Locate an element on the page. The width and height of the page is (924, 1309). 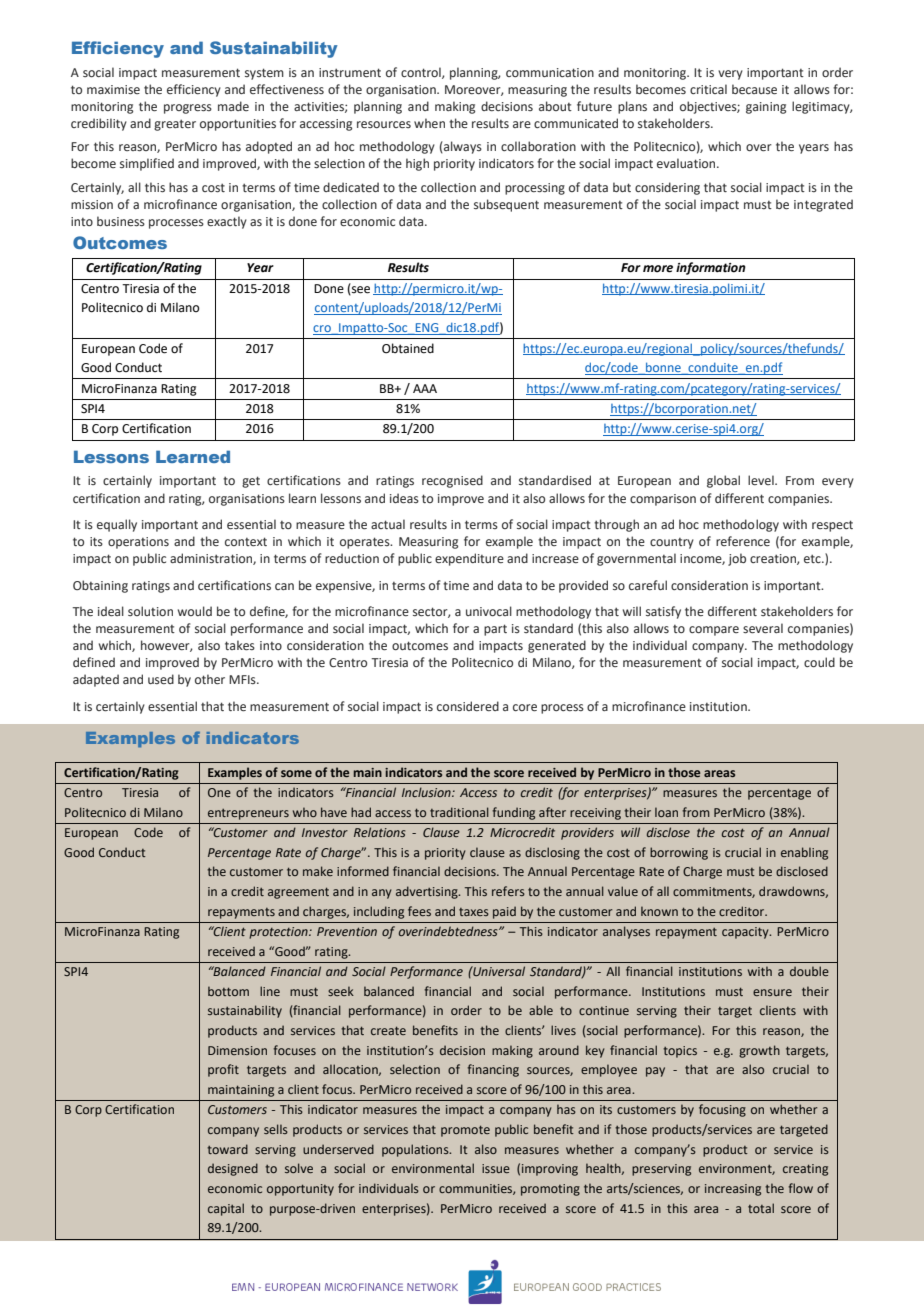
designed is located at coordinates (233, 1169).
